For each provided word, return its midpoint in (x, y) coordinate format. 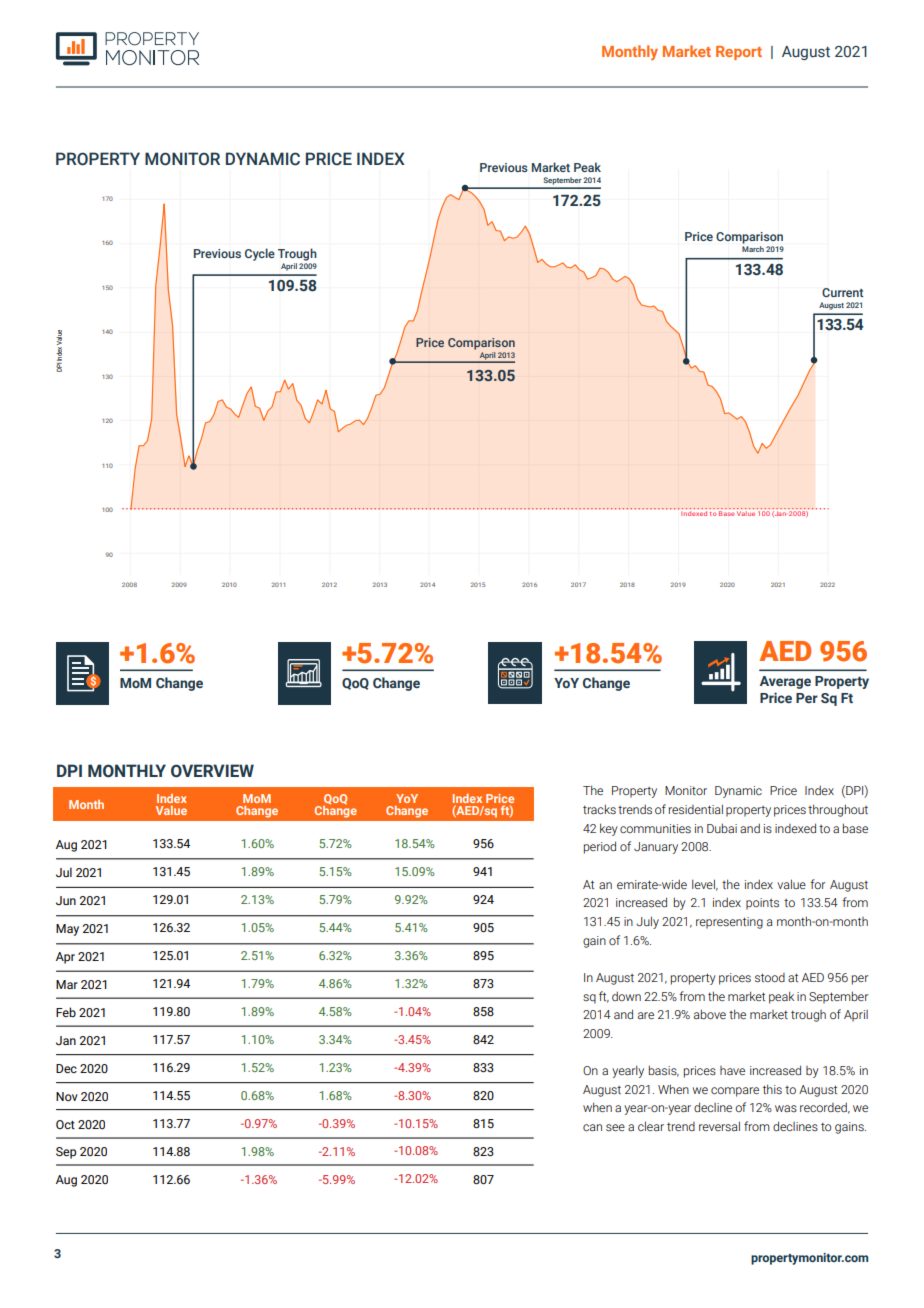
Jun (66, 900)
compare (735, 1092)
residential (696, 809)
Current (843, 292)
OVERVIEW (212, 771)
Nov (67, 1096)
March (753, 249)
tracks (599, 809)
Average (785, 682)
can (592, 1127)
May (67, 930)
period (600, 847)
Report (739, 53)
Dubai (722, 828)
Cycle (260, 254)
